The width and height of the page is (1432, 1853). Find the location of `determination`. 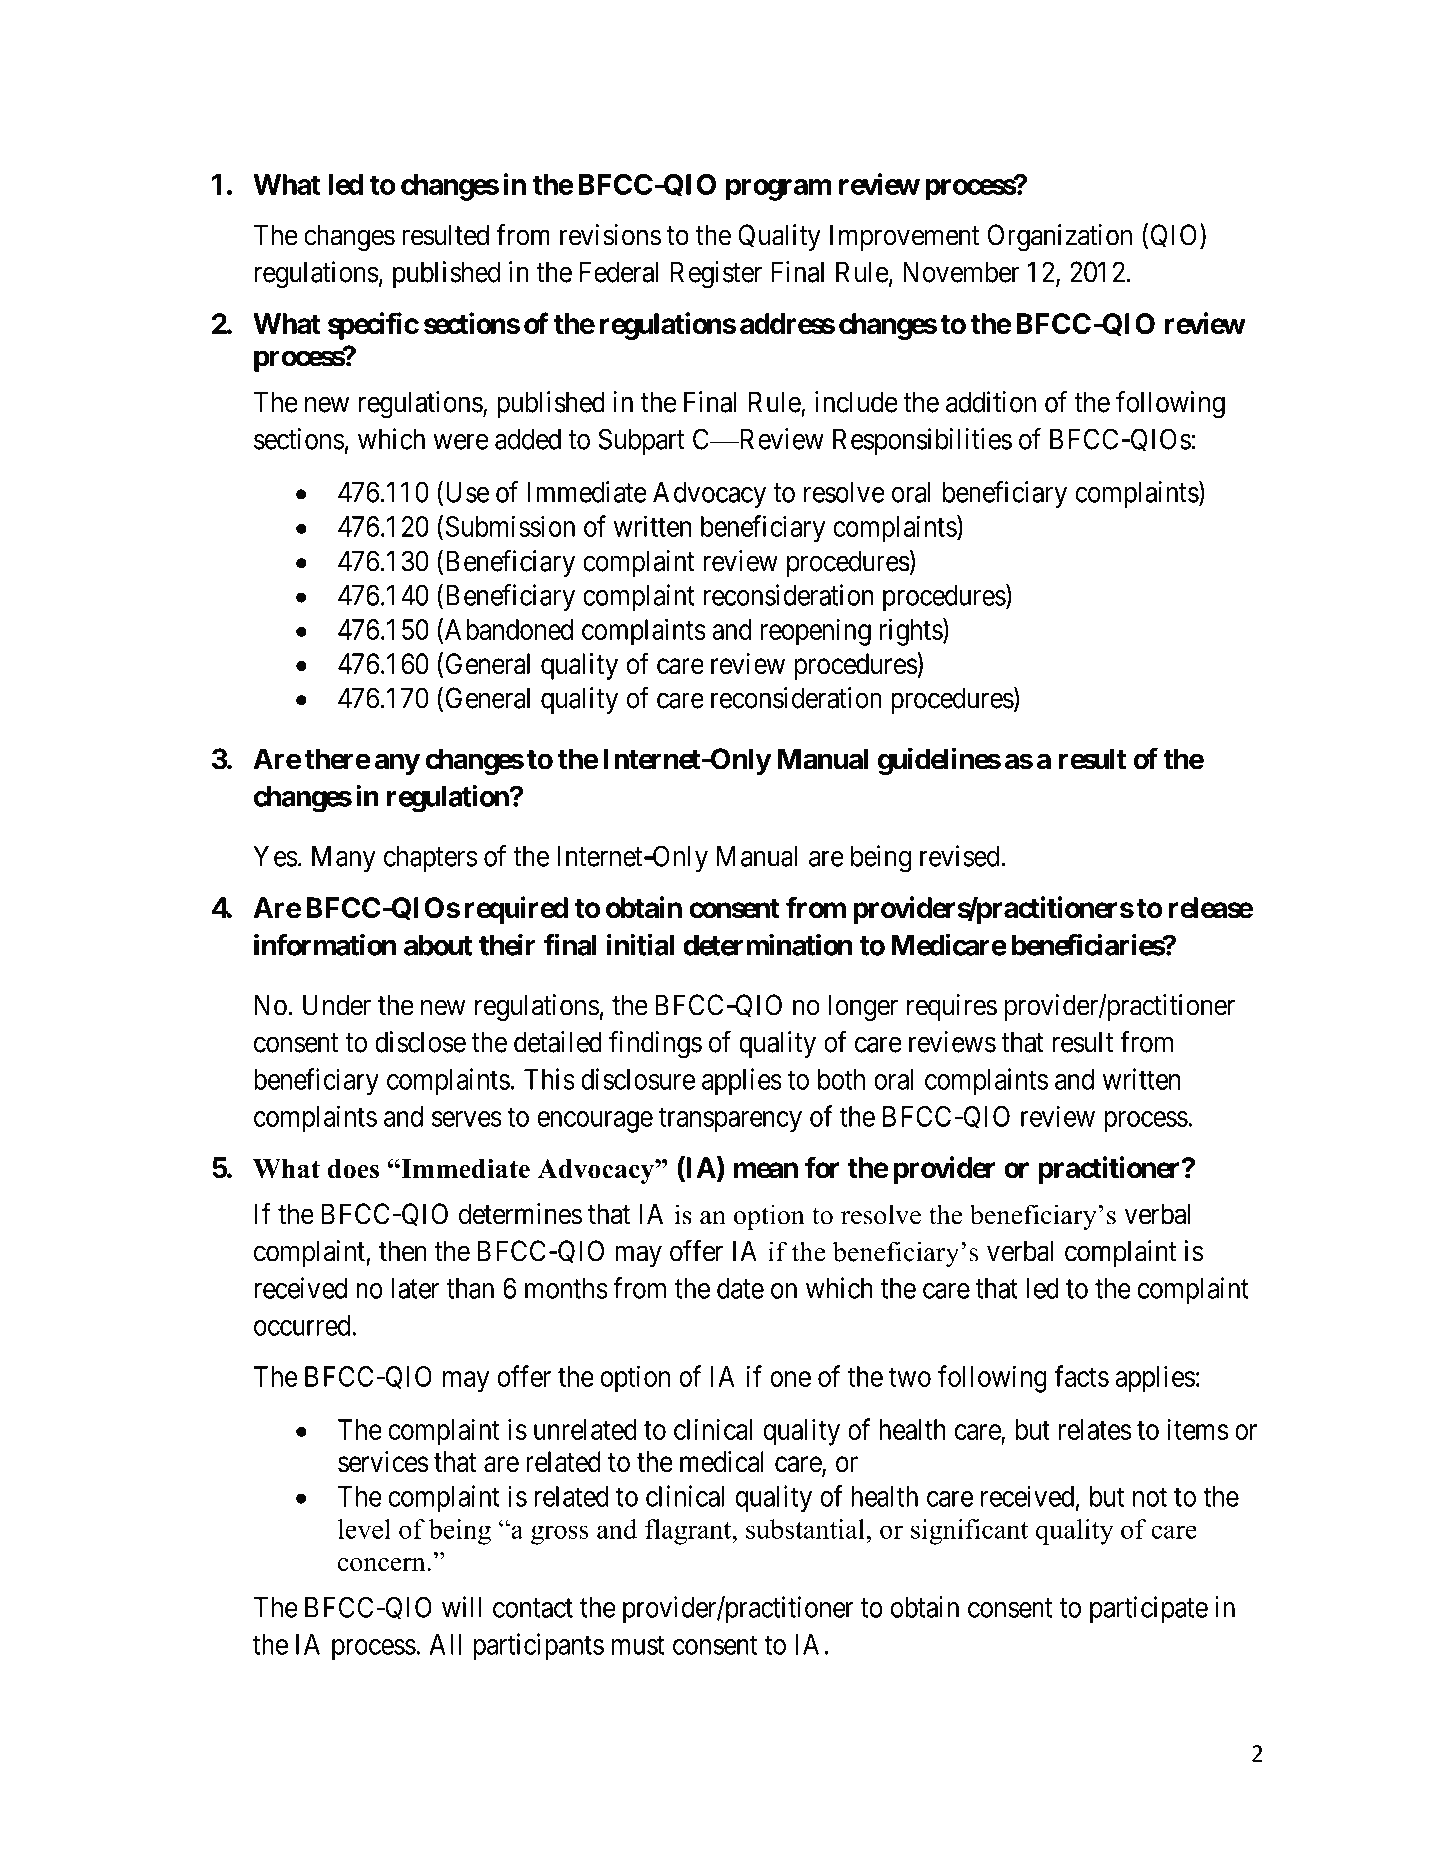

determination is located at coordinates (768, 944).
